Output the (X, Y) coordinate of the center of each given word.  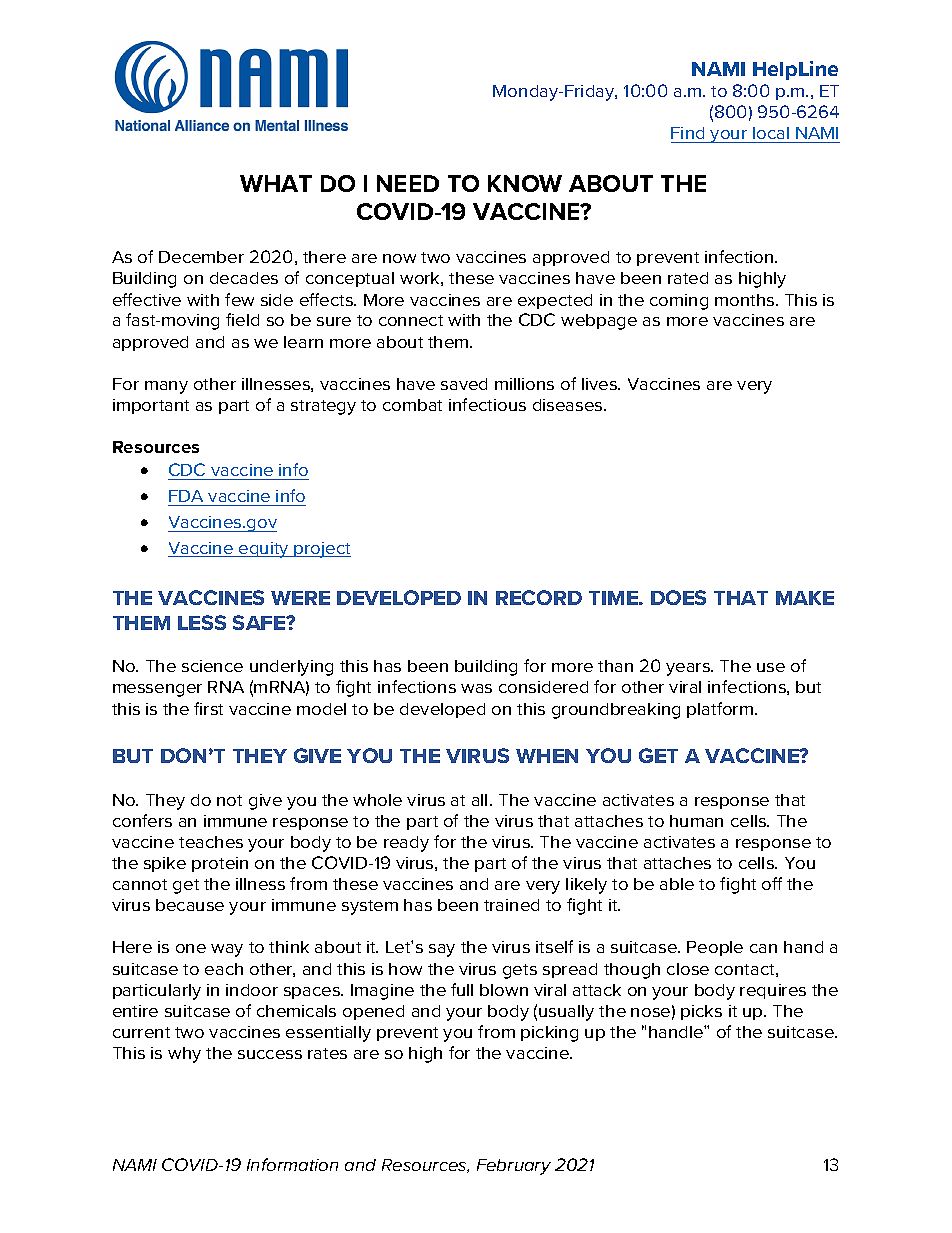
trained (511, 905)
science (212, 666)
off (772, 883)
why (184, 1055)
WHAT (276, 183)
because (190, 905)
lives (601, 384)
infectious (487, 404)
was (476, 688)
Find (687, 133)
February (514, 1167)
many (166, 387)
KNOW (525, 183)
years (689, 669)
